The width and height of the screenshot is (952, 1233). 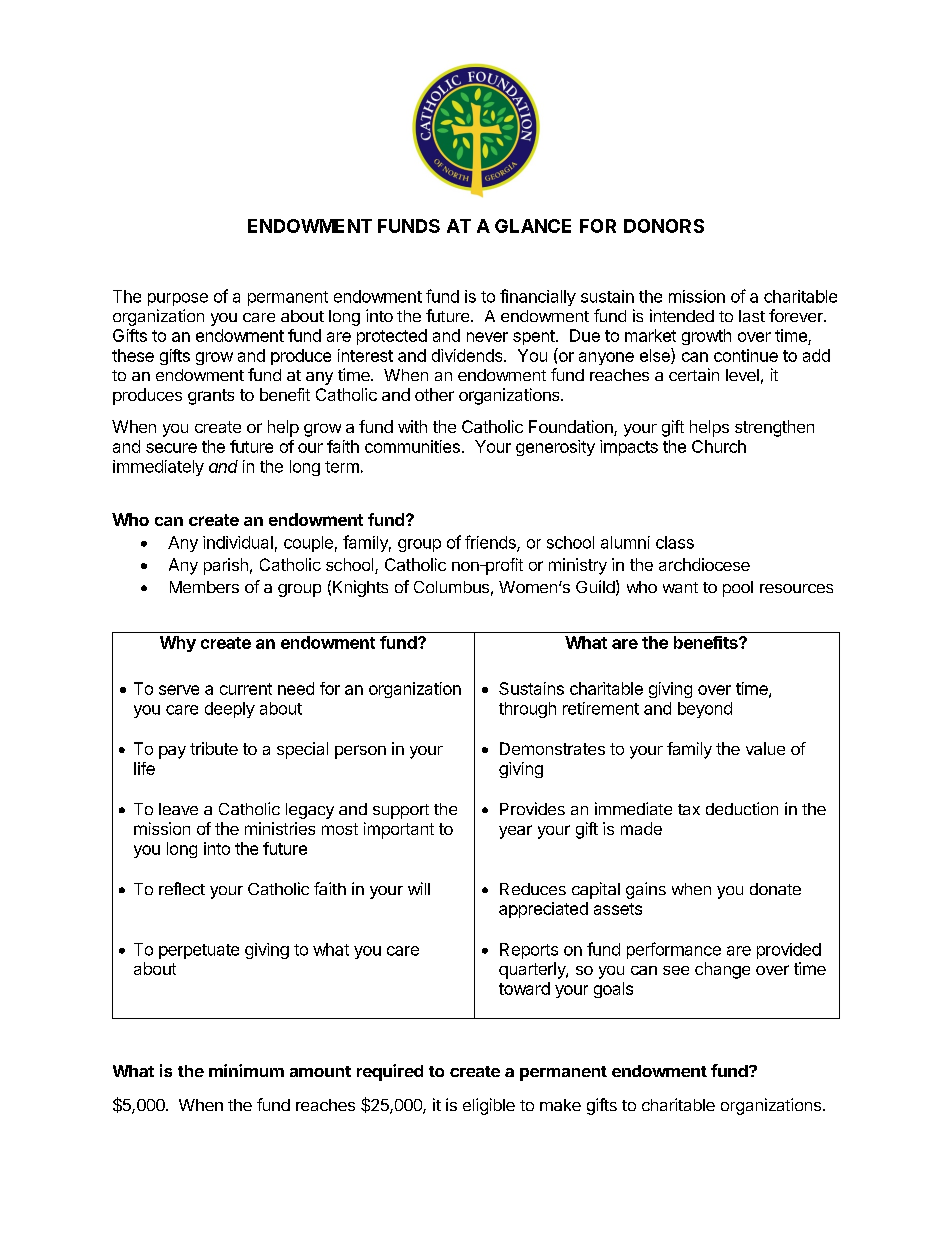 What do you see at coordinates (664, 226) in the screenshot?
I see `DONORS` at bounding box center [664, 226].
